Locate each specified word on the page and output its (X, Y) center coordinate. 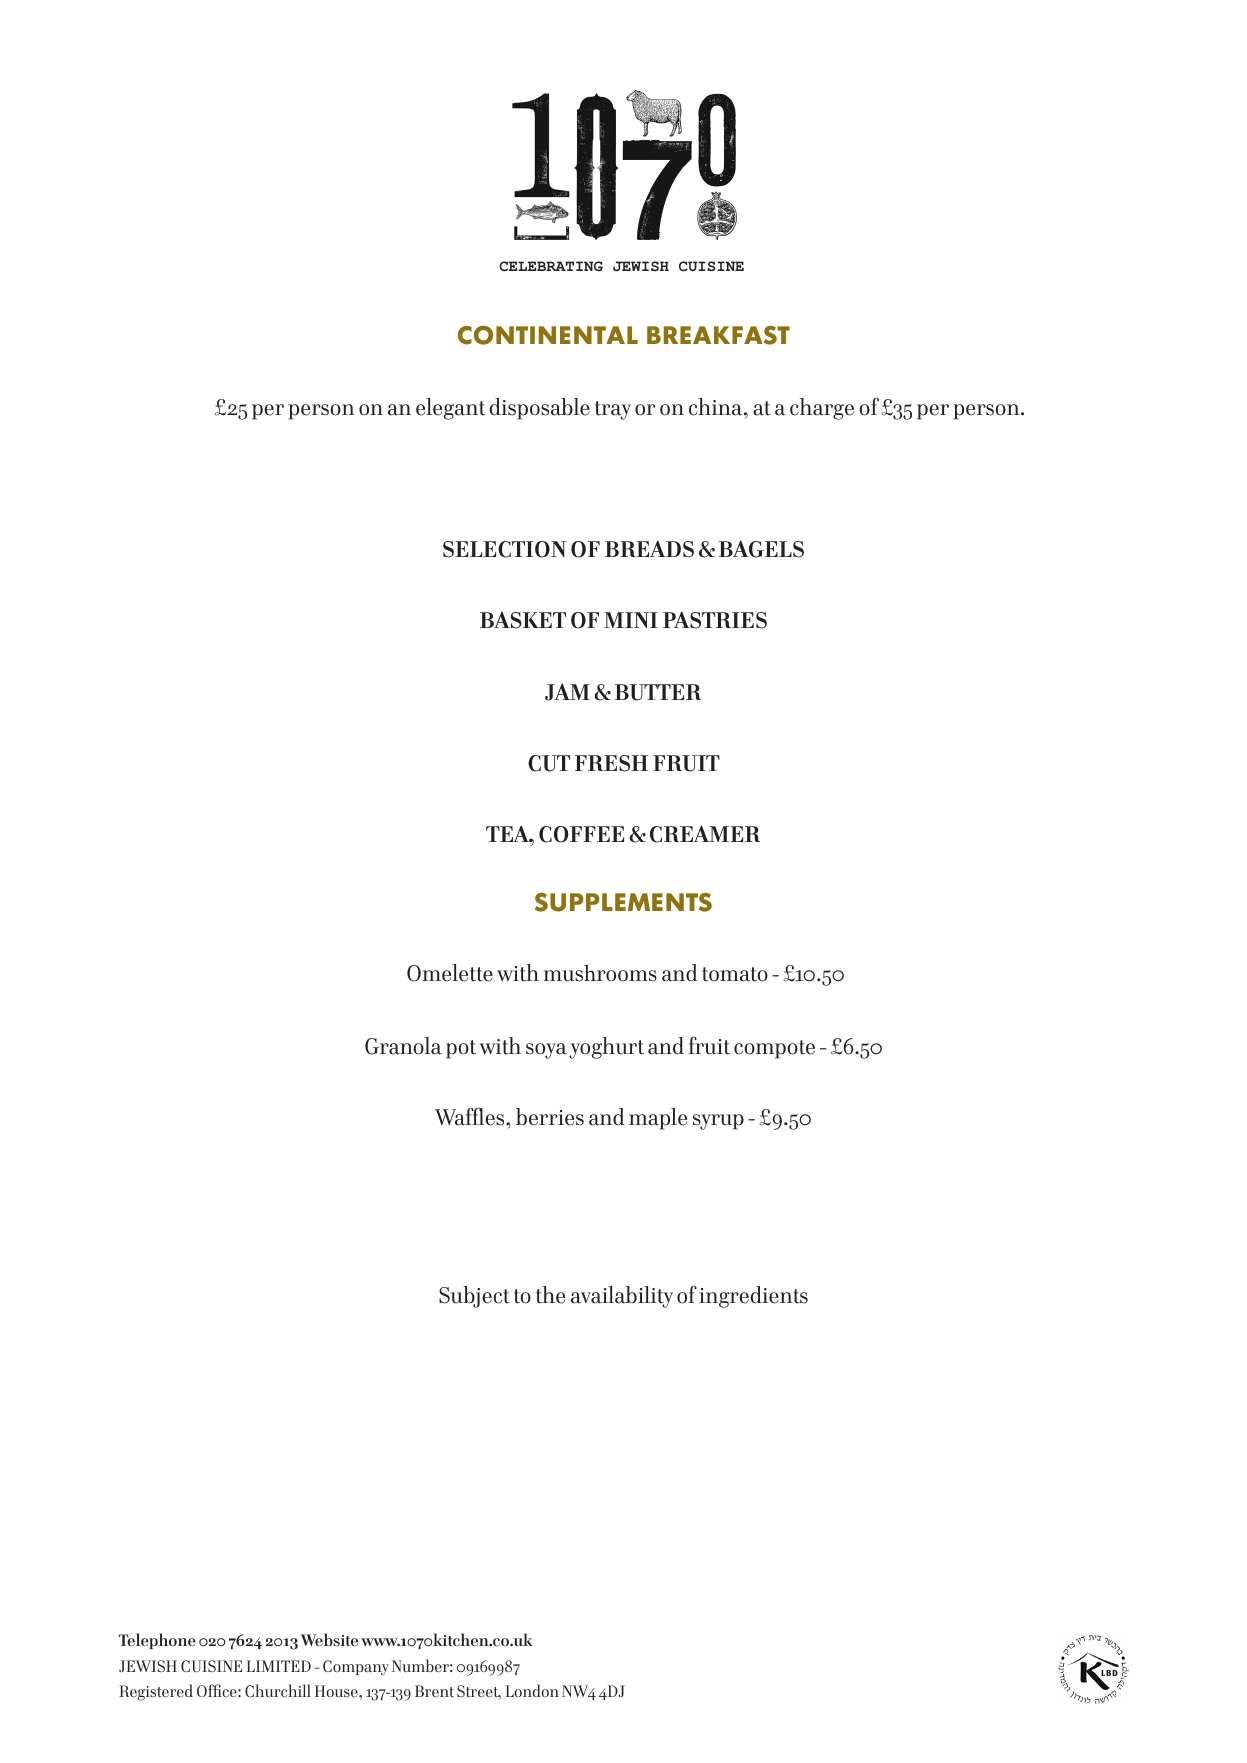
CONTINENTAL (548, 335)
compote (774, 1049)
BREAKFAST (718, 335)
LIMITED (278, 1666)
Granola (403, 1046)
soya (546, 1051)
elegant (450, 409)
